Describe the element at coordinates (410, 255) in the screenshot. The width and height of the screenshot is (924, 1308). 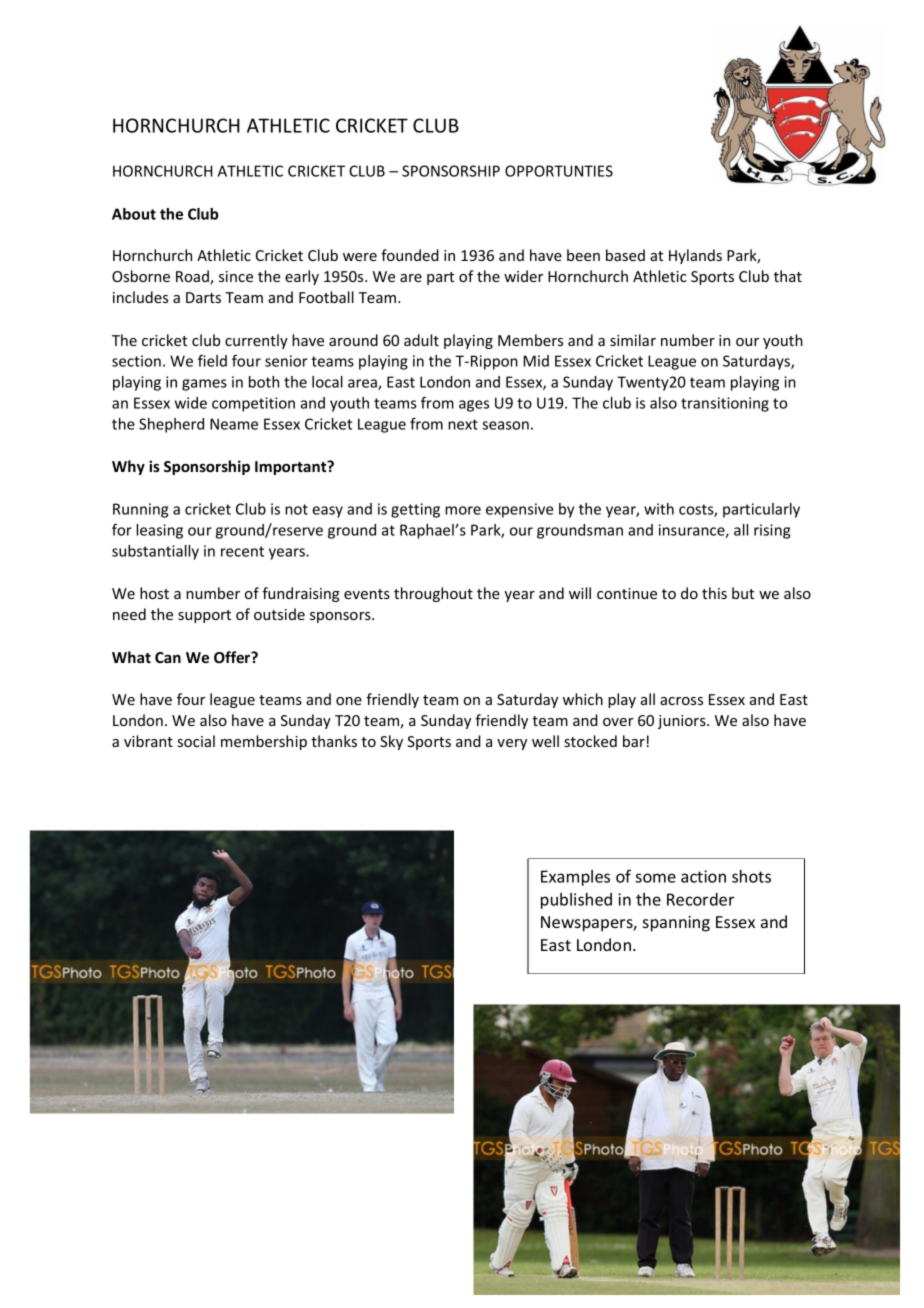
I see `founded` at that location.
